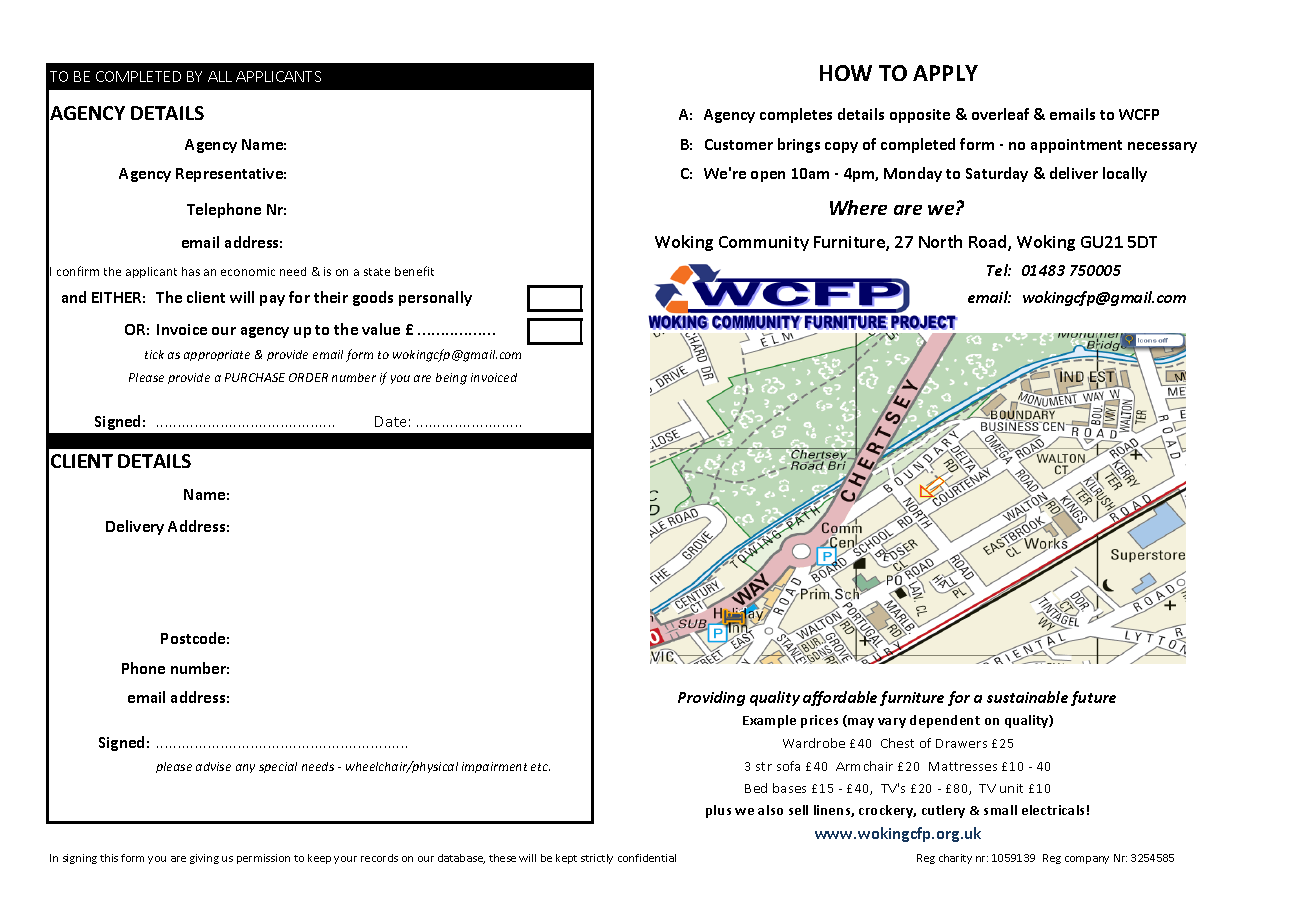 Image resolution: width=1308 pixels, height=924 pixels. I want to click on Road, so click(989, 243).
